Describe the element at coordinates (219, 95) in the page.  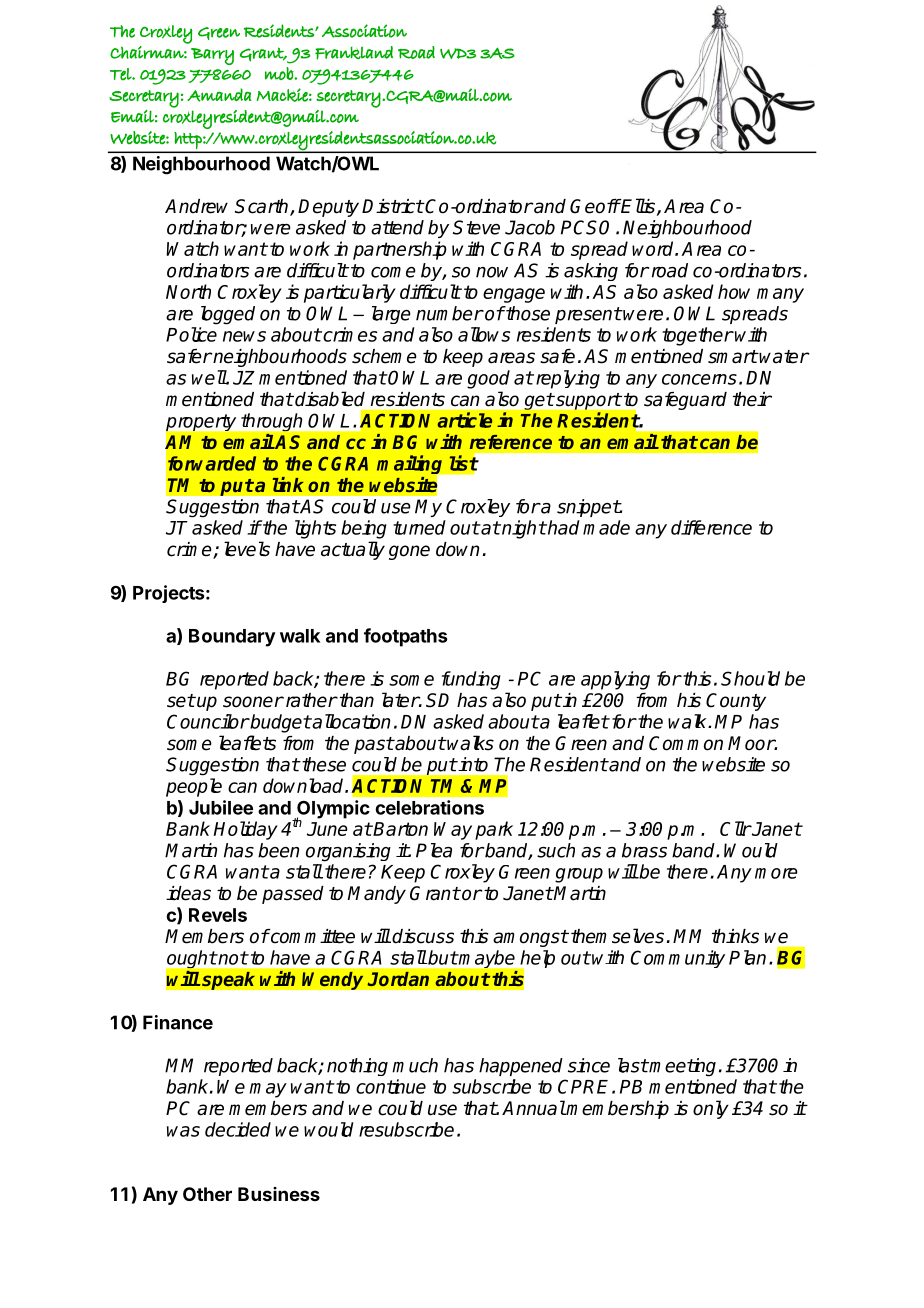
I see `Amanda` at that location.
